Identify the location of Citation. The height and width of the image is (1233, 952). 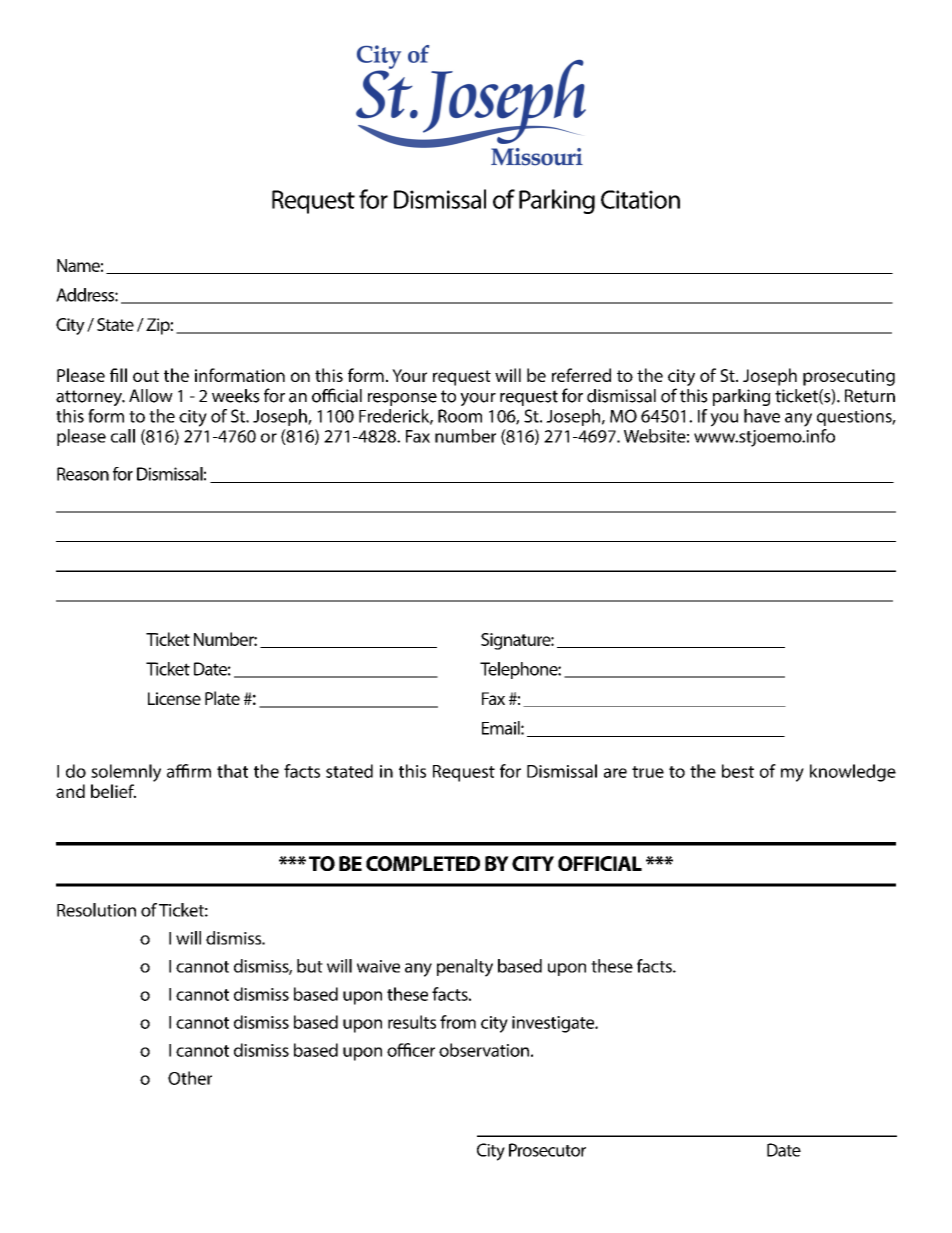
(640, 199).
